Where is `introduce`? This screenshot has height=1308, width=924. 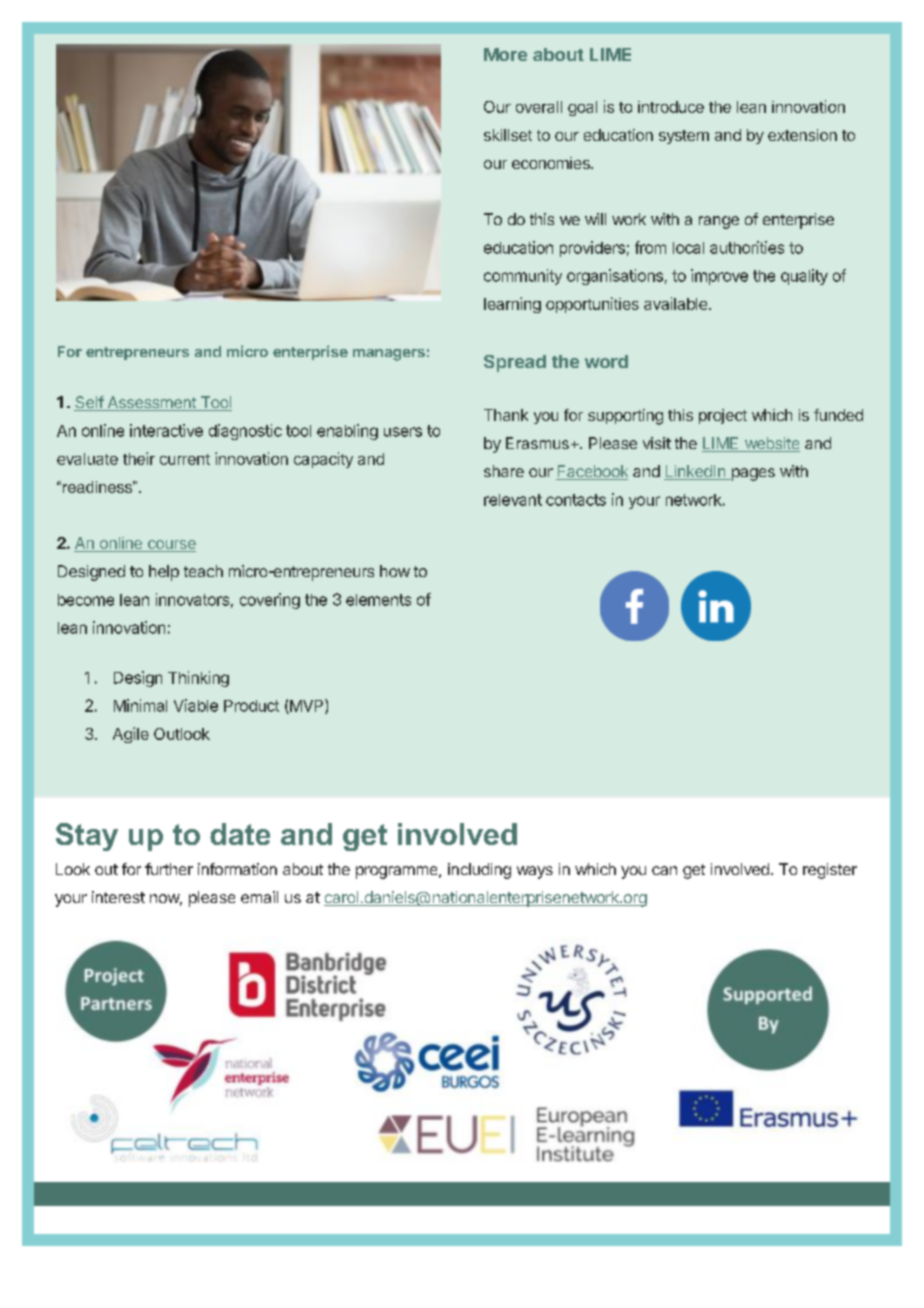
introduce is located at coordinates (671, 107).
